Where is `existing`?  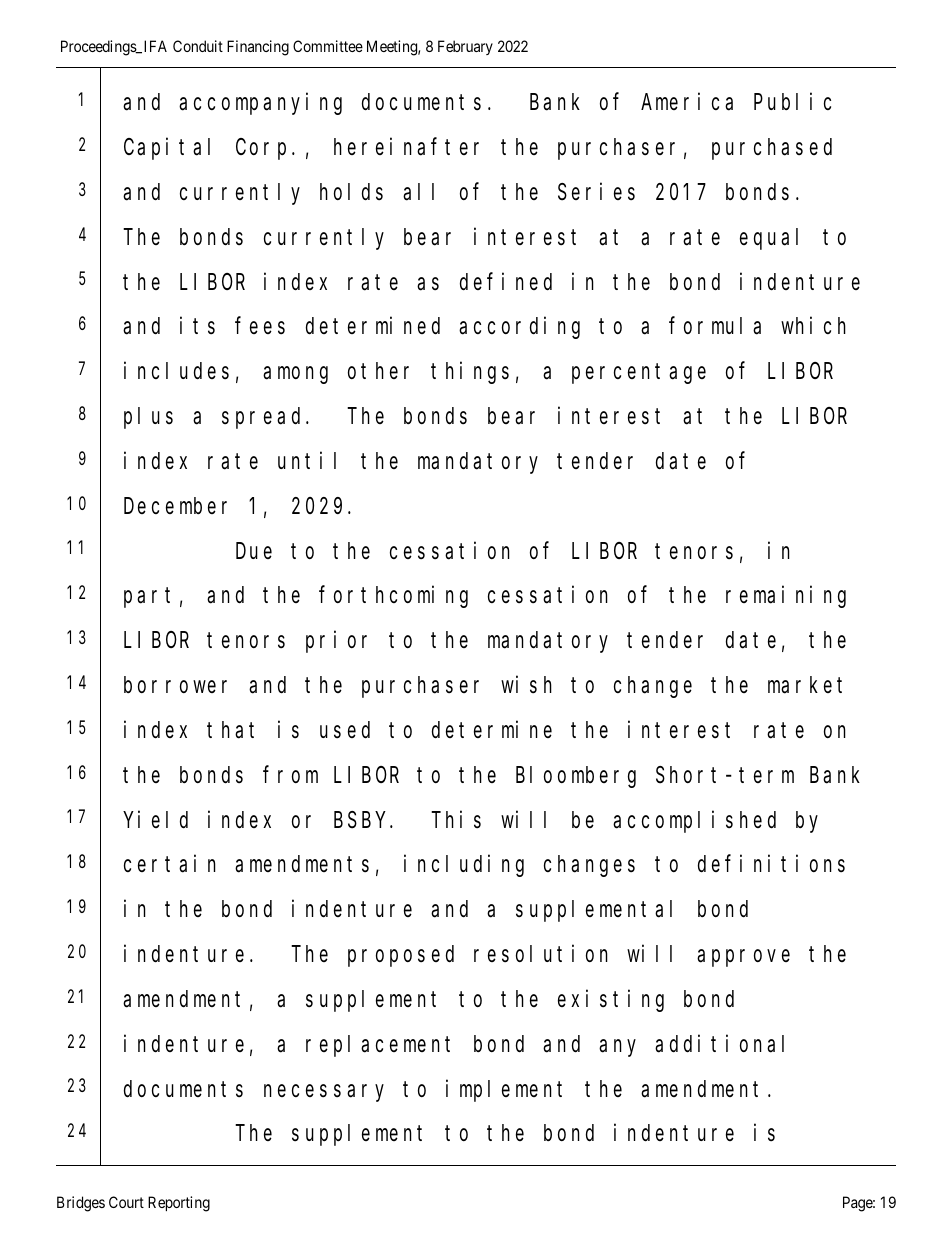 existing is located at coordinates (611, 1001).
